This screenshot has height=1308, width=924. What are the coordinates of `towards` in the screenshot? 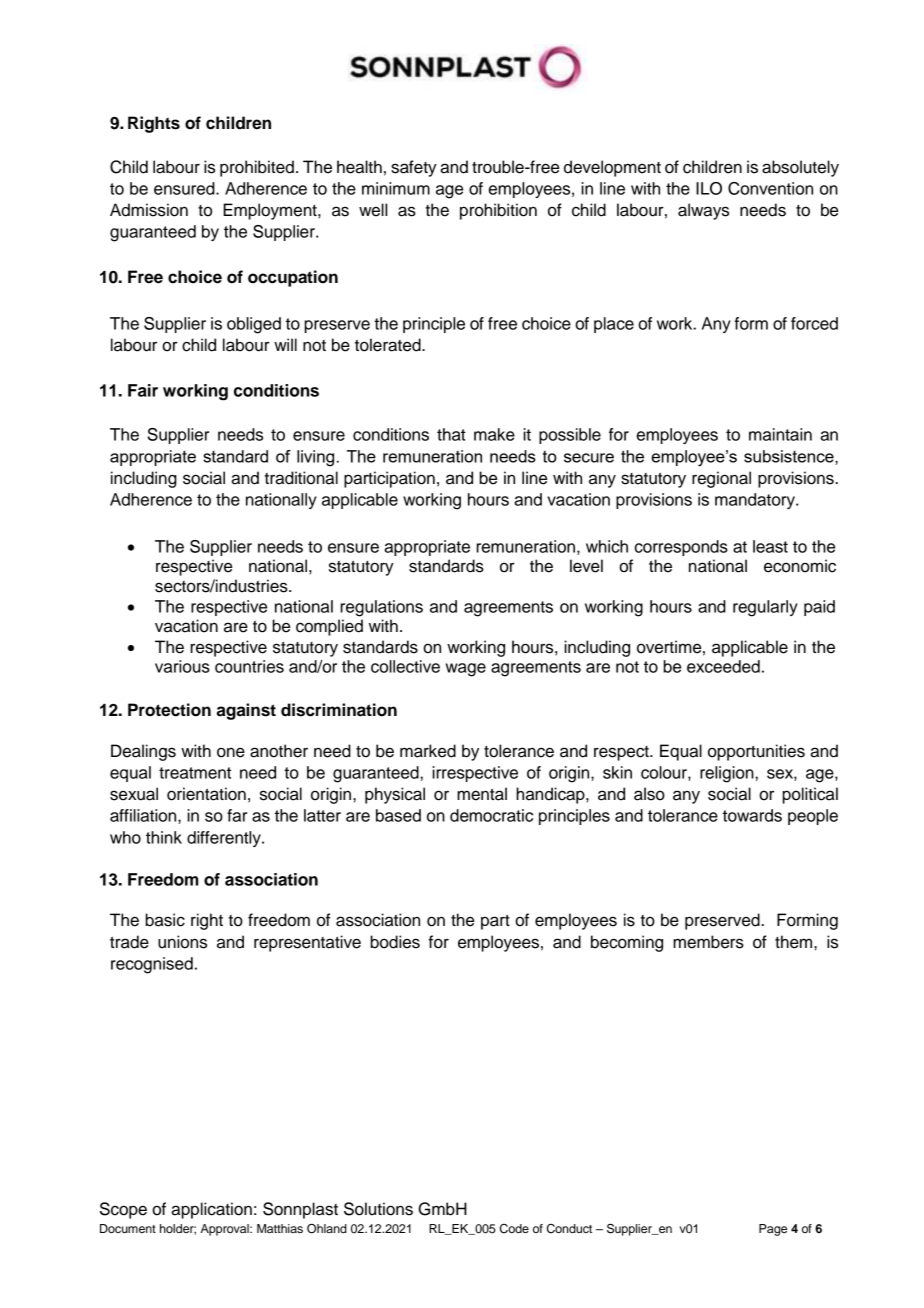 It's located at (752, 815).
